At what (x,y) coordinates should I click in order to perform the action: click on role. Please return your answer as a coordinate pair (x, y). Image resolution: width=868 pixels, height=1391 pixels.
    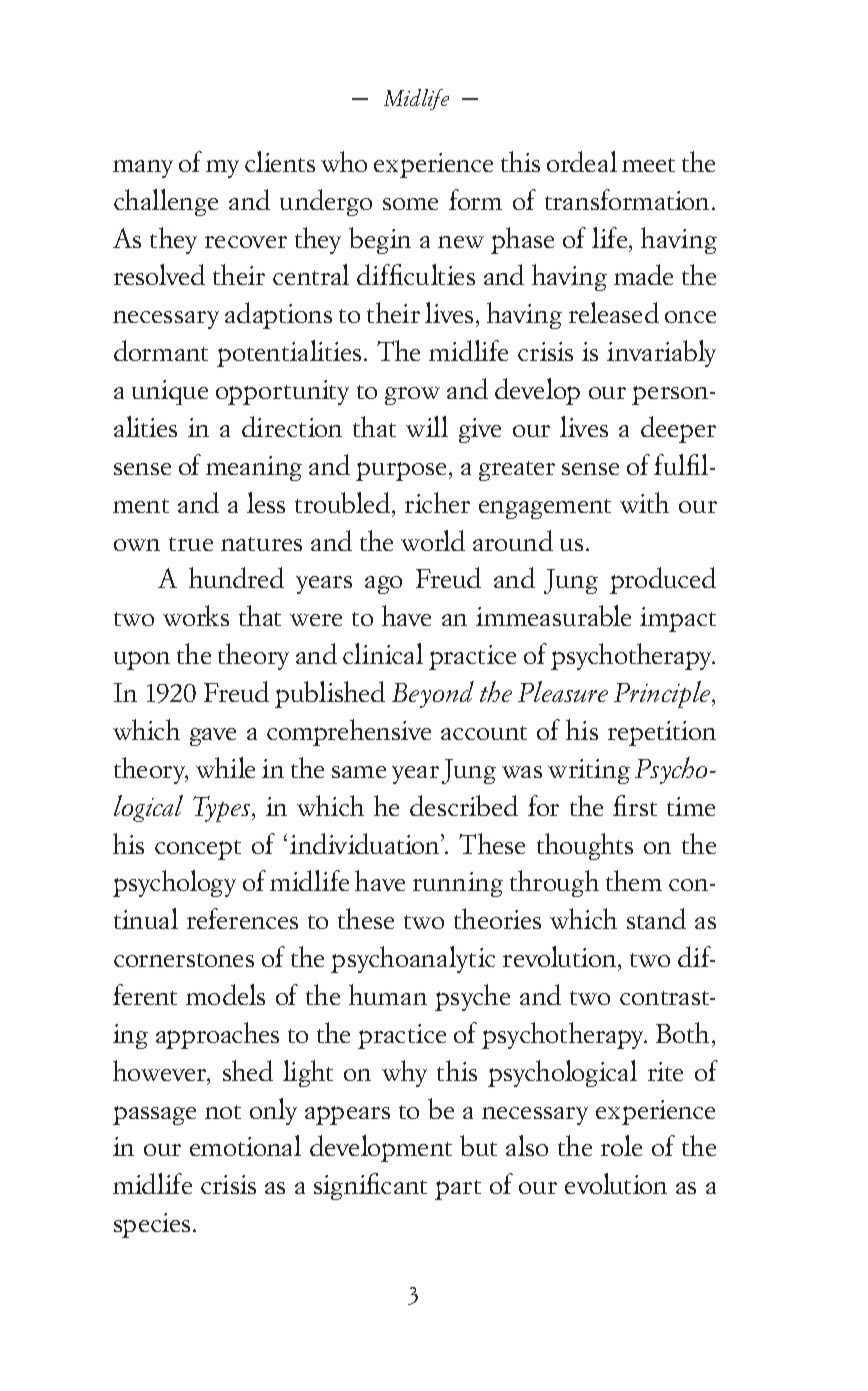
    Looking at the image, I should click on (621, 1145).
